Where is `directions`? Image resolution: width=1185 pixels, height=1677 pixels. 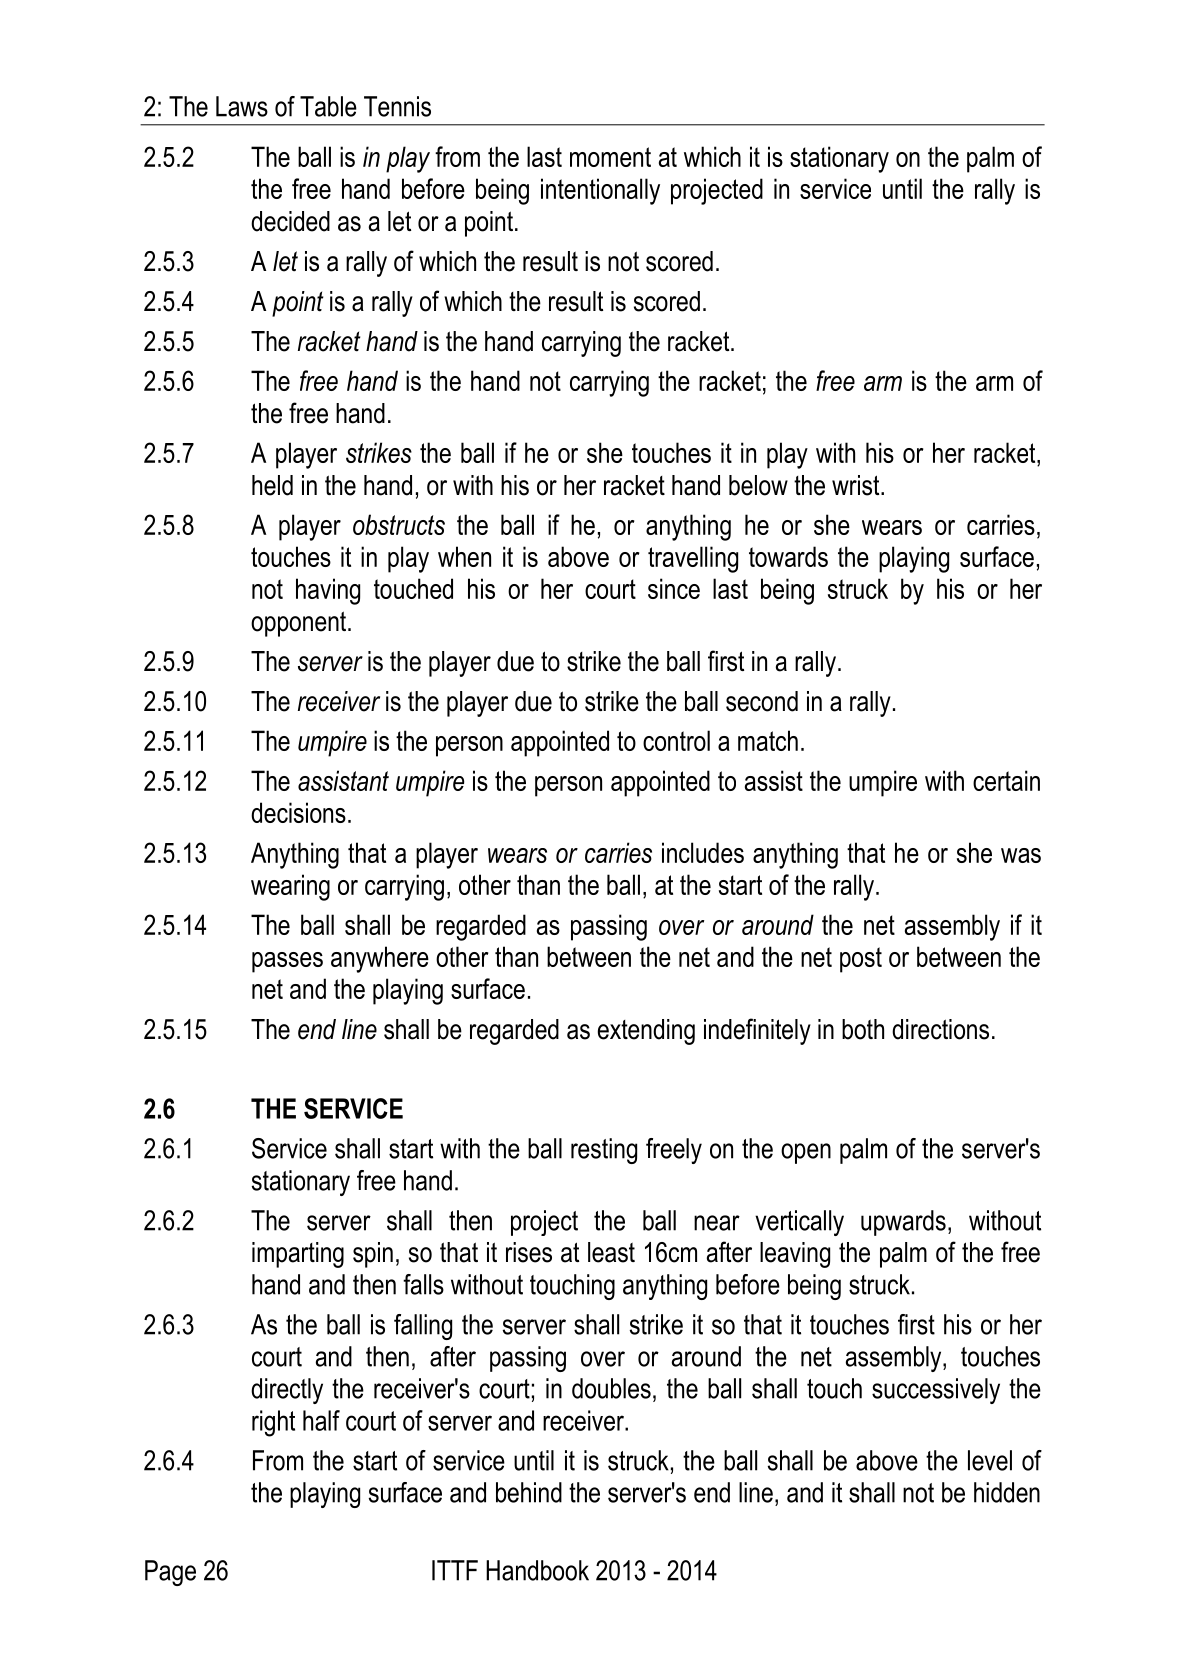
directions is located at coordinates (940, 1029).
